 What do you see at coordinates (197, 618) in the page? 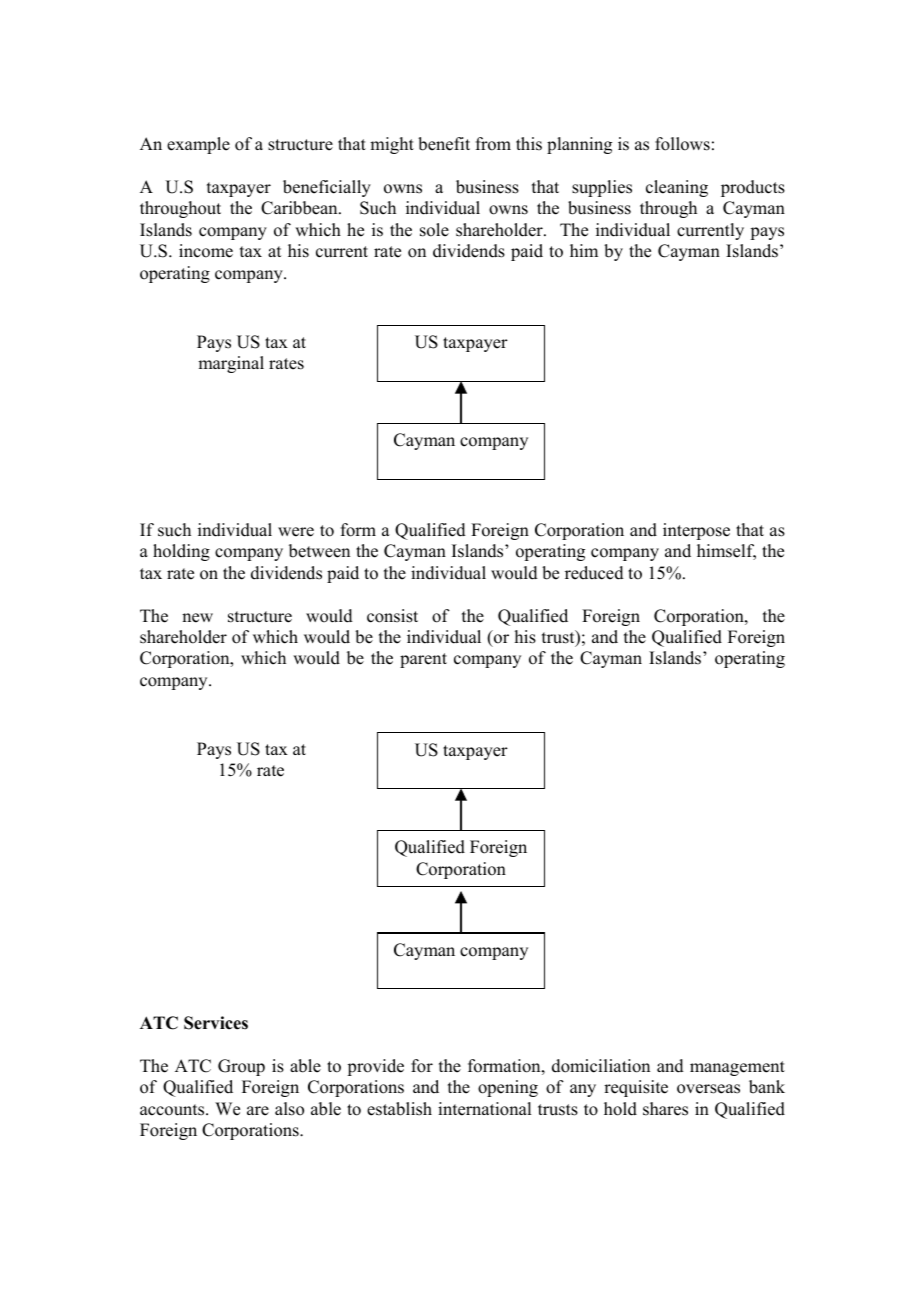
I see `new` at bounding box center [197, 618].
